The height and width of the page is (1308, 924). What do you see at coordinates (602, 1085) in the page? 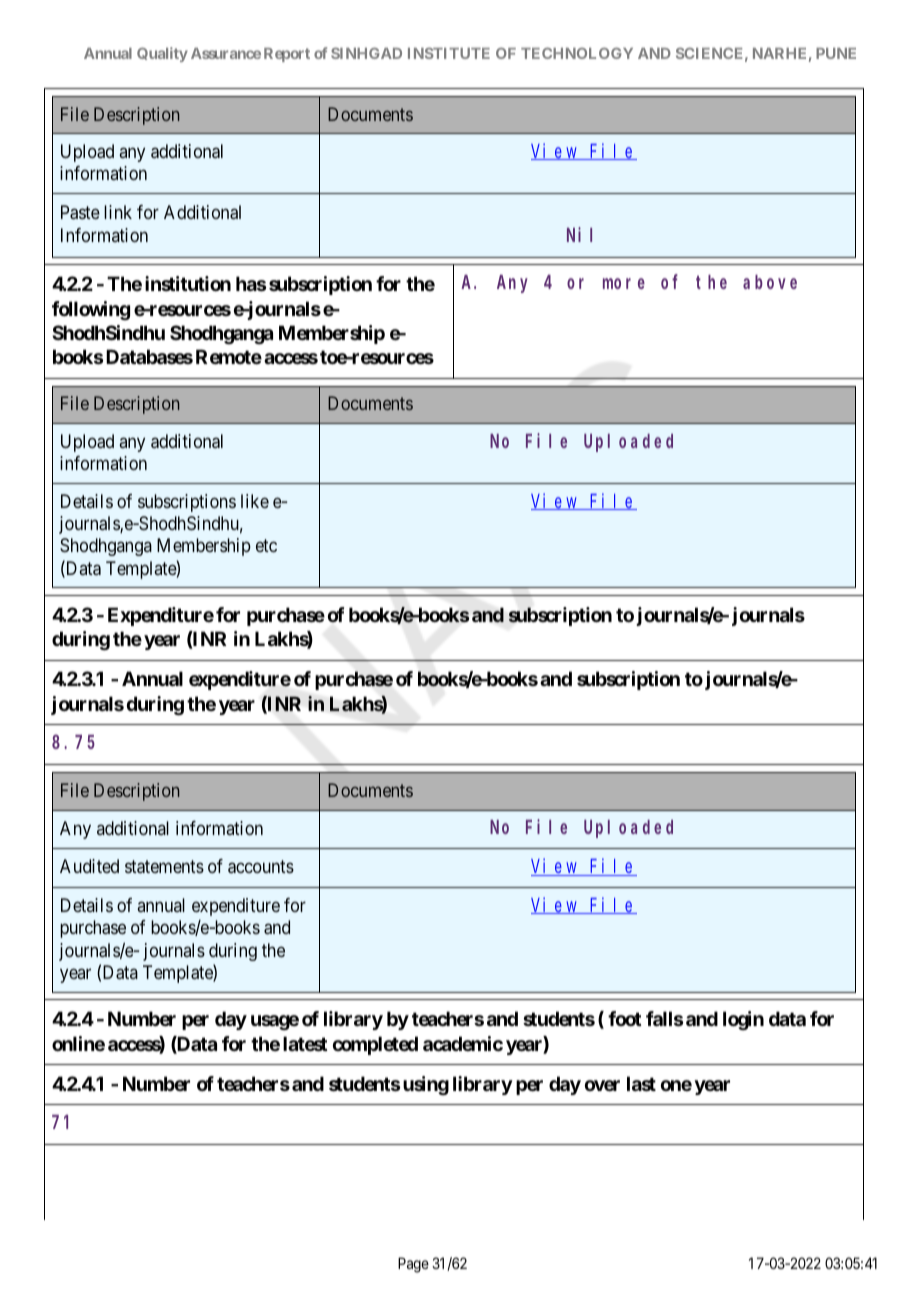
I see `over` at bounding box center [602, 1085].
